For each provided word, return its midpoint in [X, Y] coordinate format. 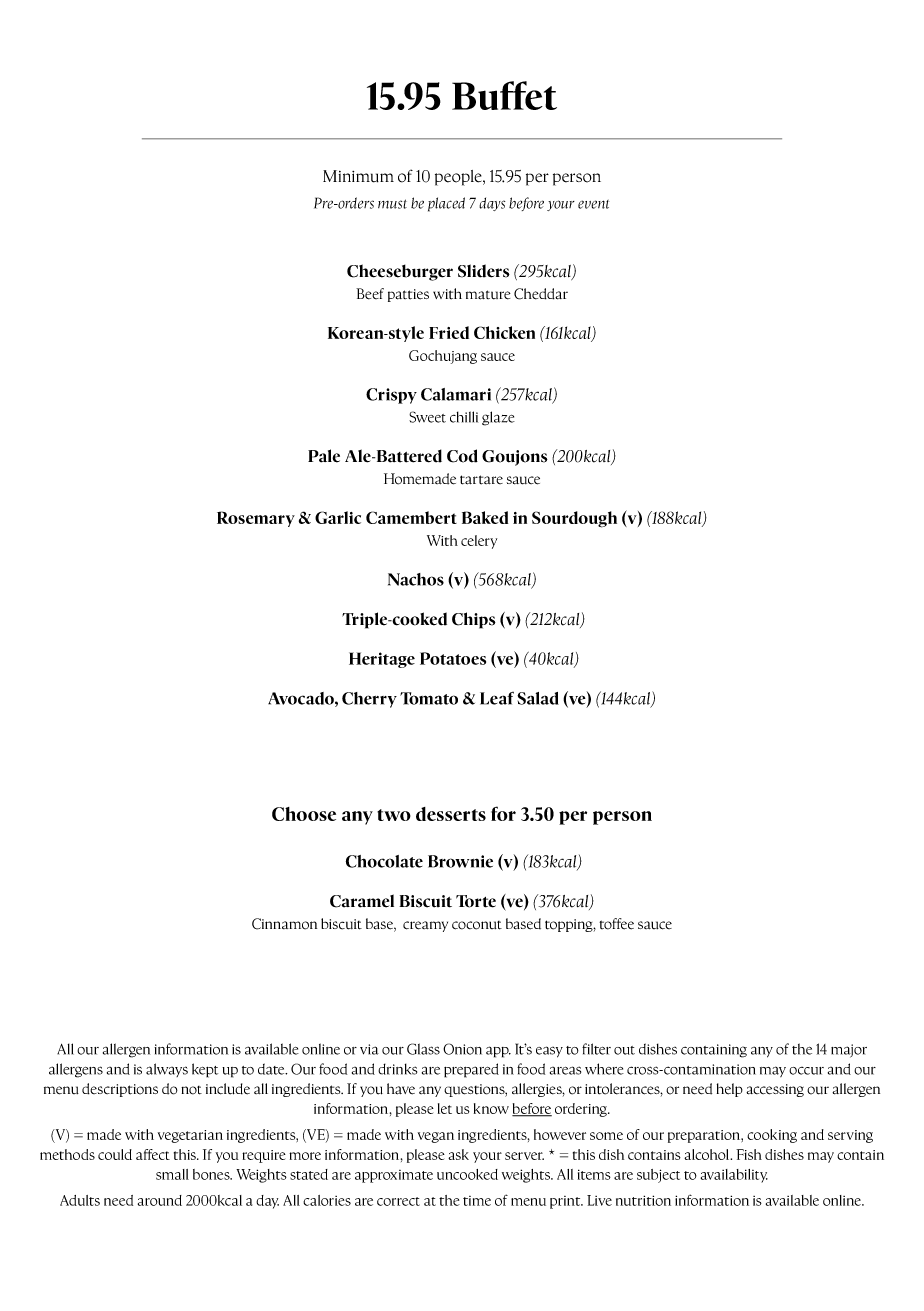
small [172, 1174]
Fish [749, 1154]
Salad [538, 698]
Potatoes [453, 658]
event [593, 204]
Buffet [504, 95]
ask [458, 1154]
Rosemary [256, 519]
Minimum [358, 176]
